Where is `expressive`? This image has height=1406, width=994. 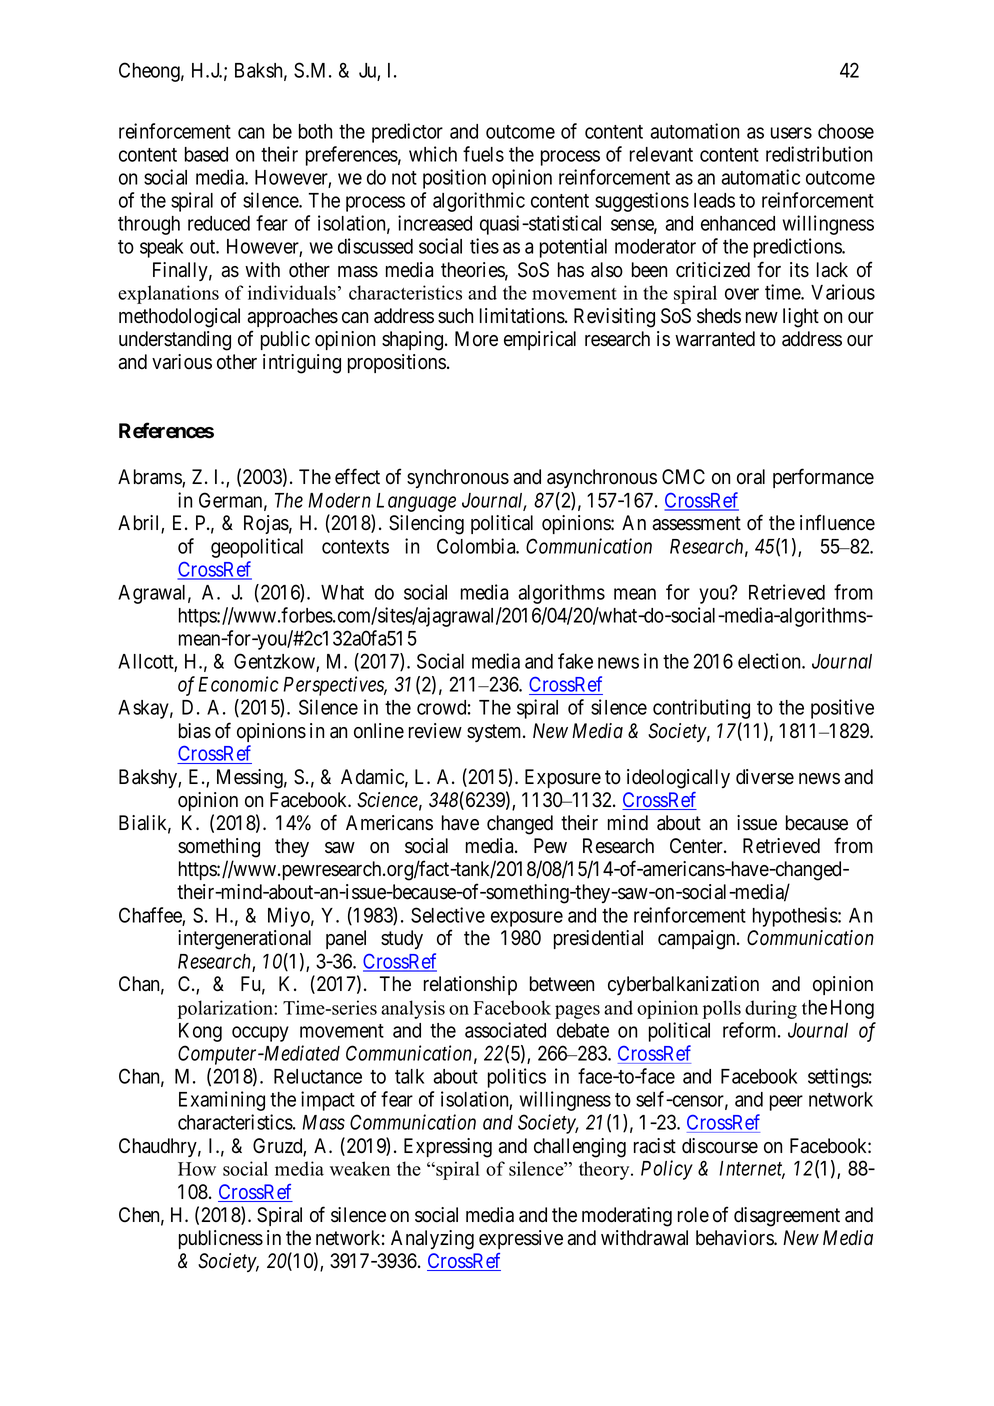 expressive is located at coordinates (521, 1239).
